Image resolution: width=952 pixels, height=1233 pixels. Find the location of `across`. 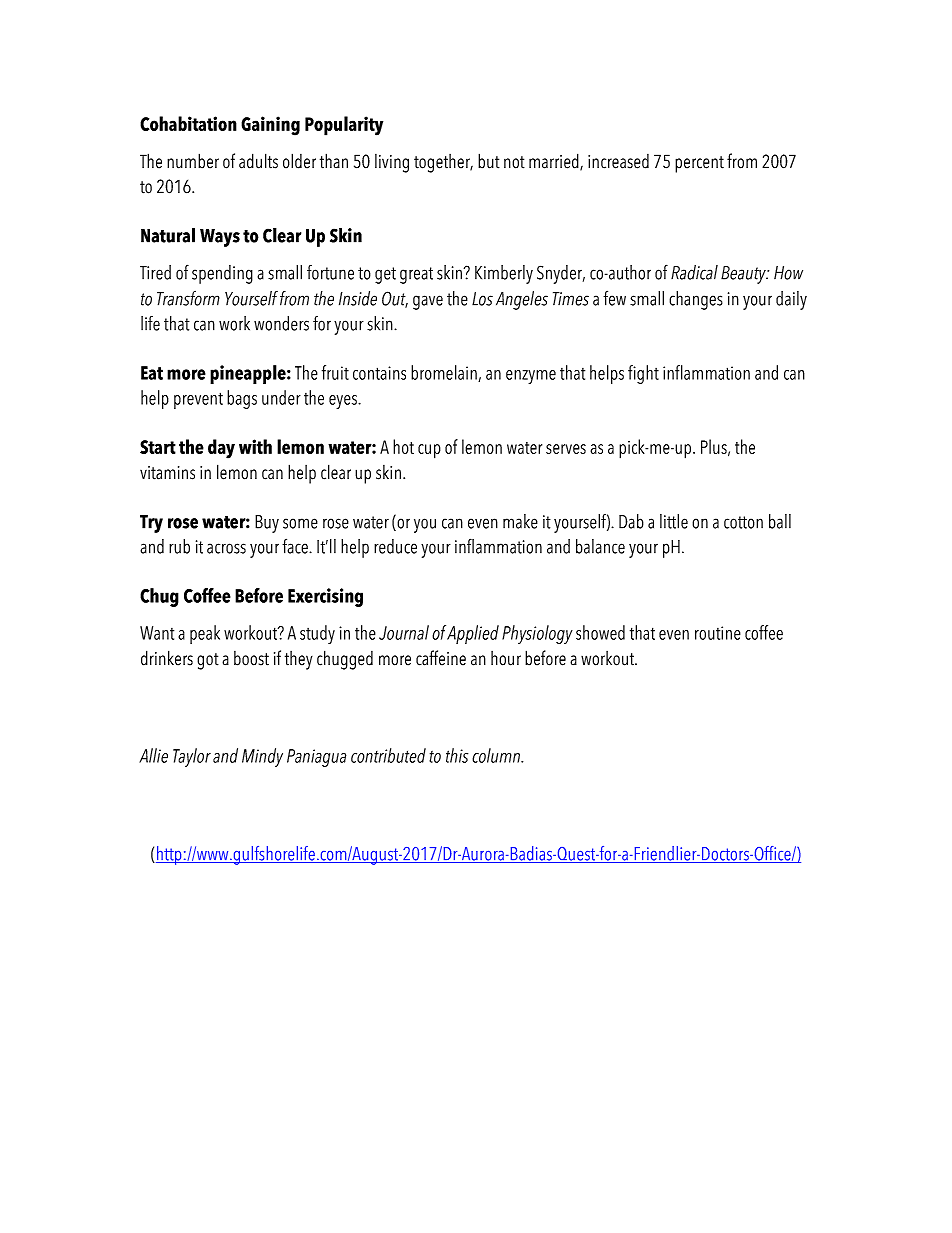

across is located at coordinates (226, 548).
